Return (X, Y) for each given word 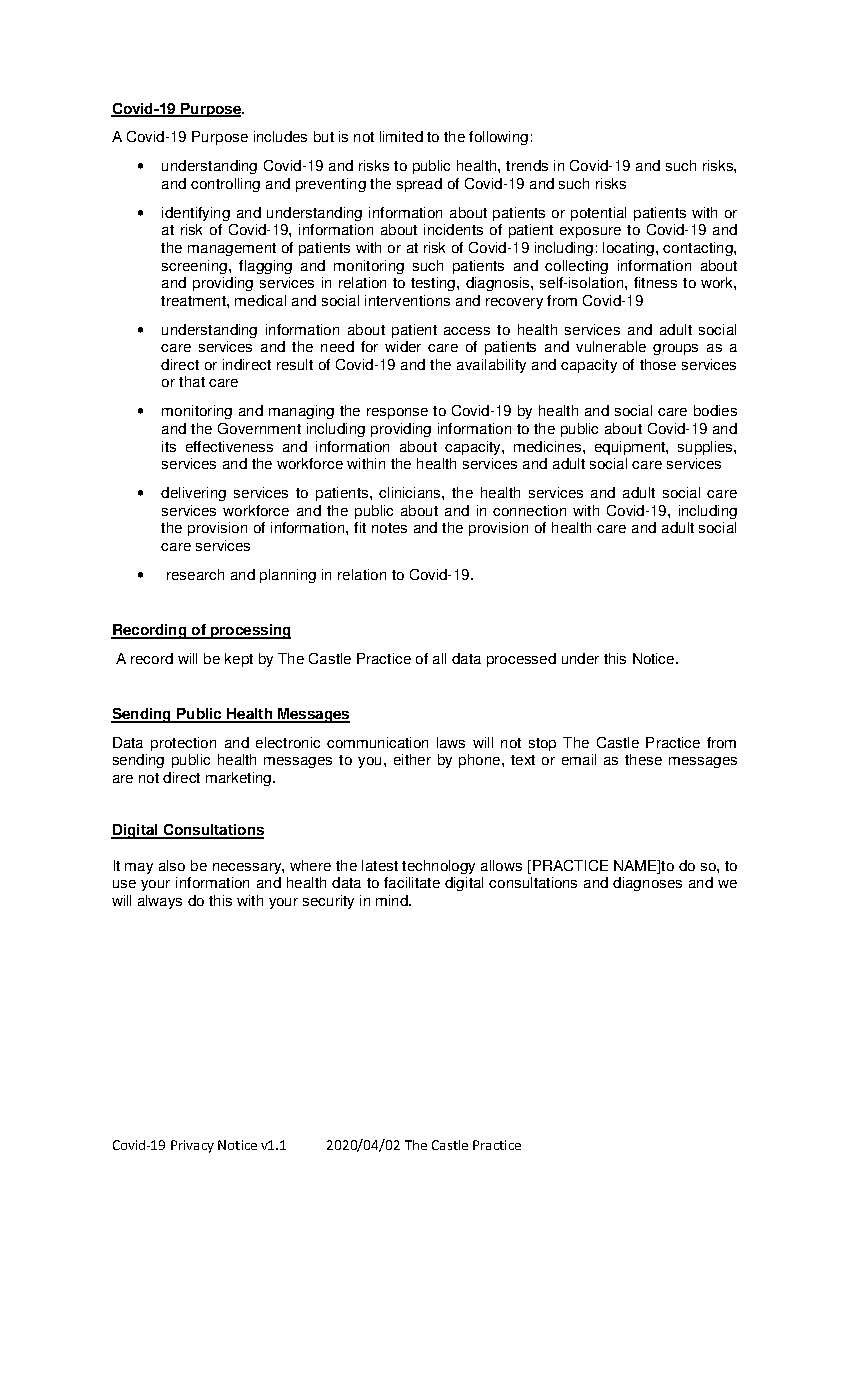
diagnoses (647, 884)
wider (403, 346)
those (658, 364)
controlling (225, 185)
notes (389, 528)
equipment (631, 448)
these (643, 759)
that (192, 381)
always (160, 902)
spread (419, 185)
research (195, 574)
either (412, 759)
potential (598, 214)
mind (393, 900)
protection (183, 744)
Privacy (192, 1146)
